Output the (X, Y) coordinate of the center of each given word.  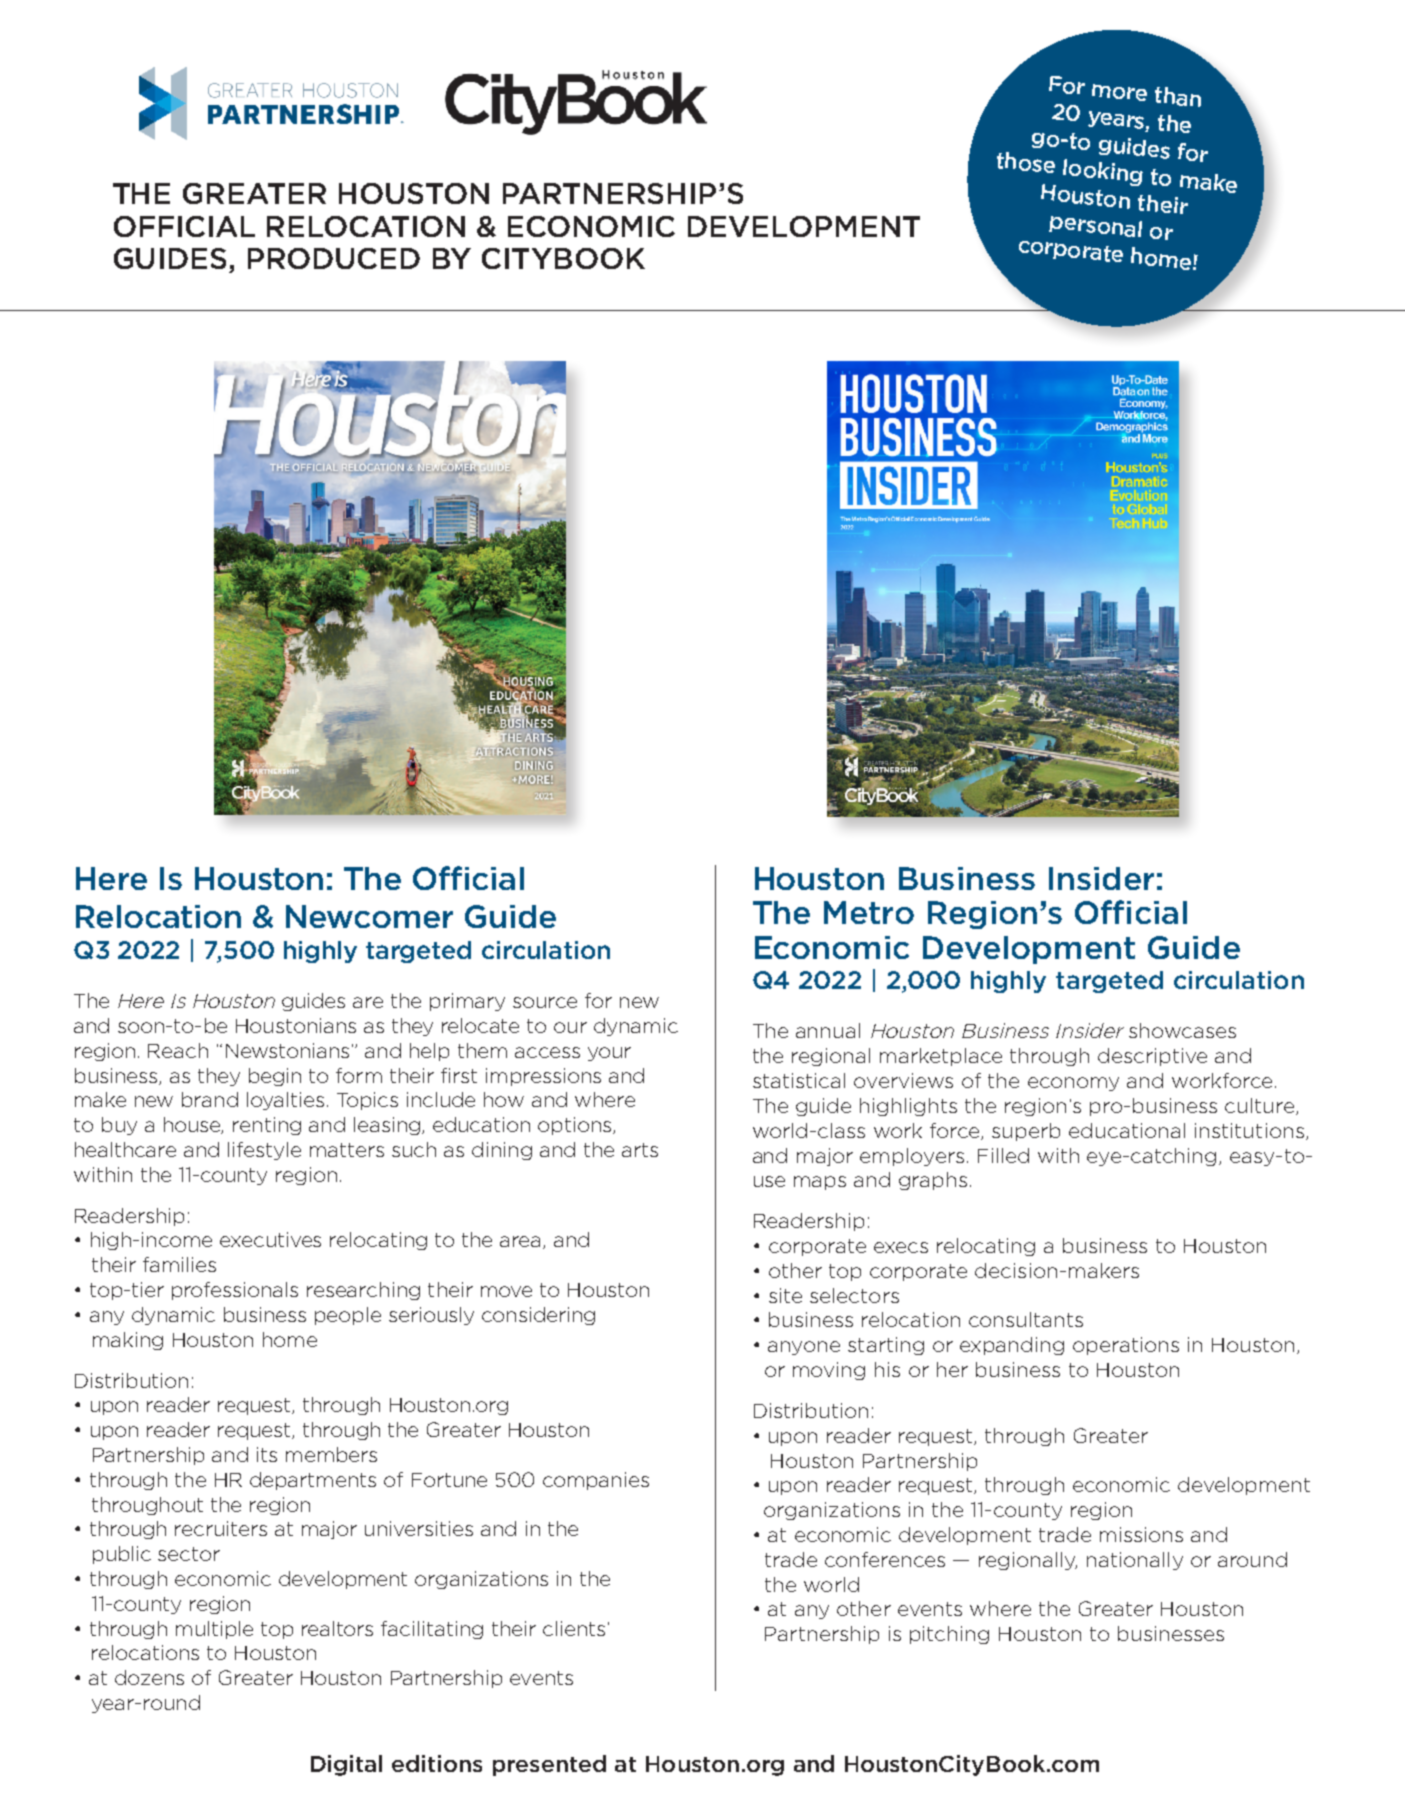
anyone (804, 1348)
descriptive (1152, 1057)
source (545, 1002)
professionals (235, 1291)
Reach (178, 1050)
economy (1073, 1084)
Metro (869, 912)
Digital (346, 1765)
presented (549, 1765)
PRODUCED (334, 258)
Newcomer (369, 916)
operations (1126, 1346)
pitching (949, 1635)
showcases (1182, 1030)
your (609, 1054)
